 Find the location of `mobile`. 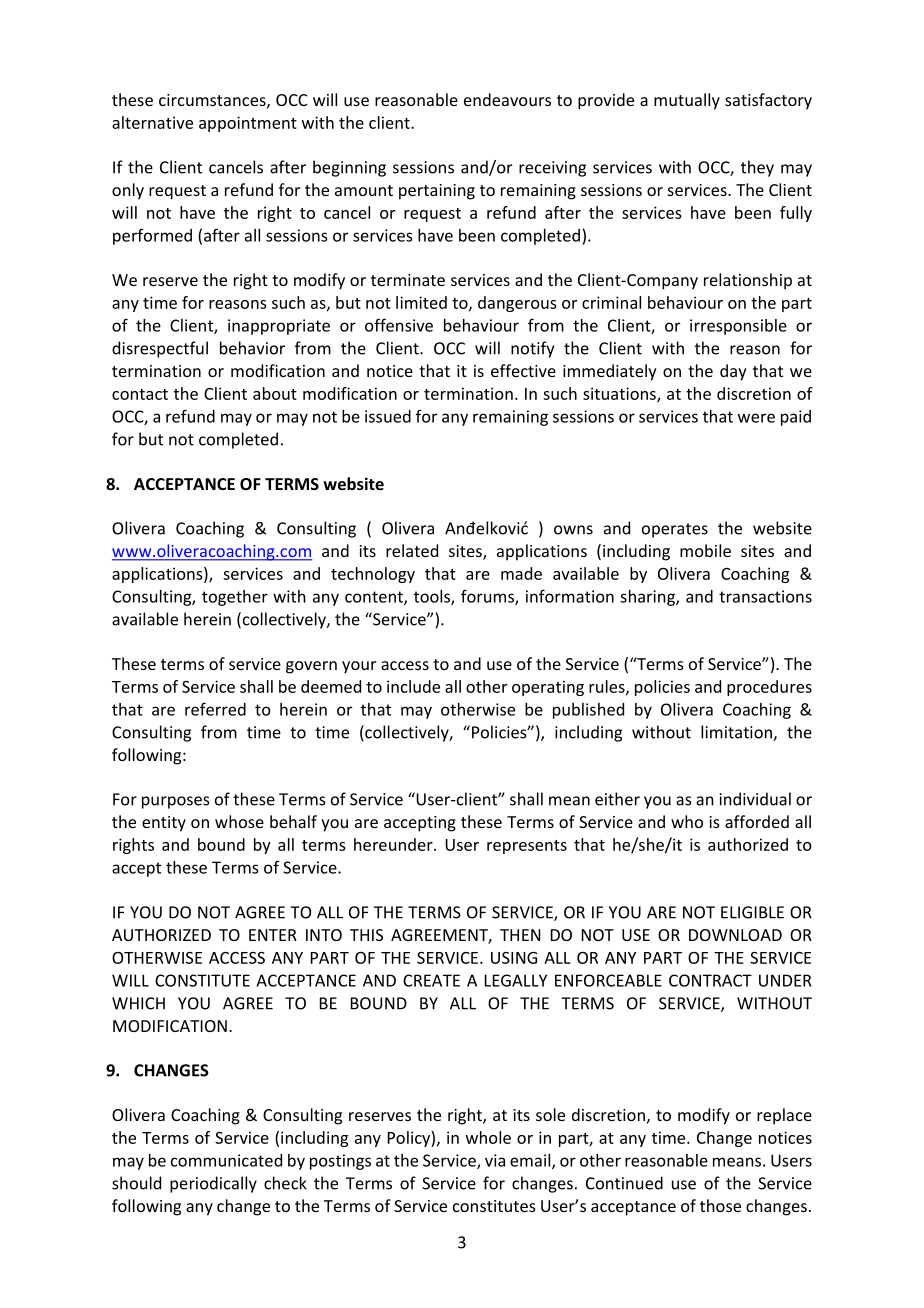

mobile is located at coordinates (705, 550).
